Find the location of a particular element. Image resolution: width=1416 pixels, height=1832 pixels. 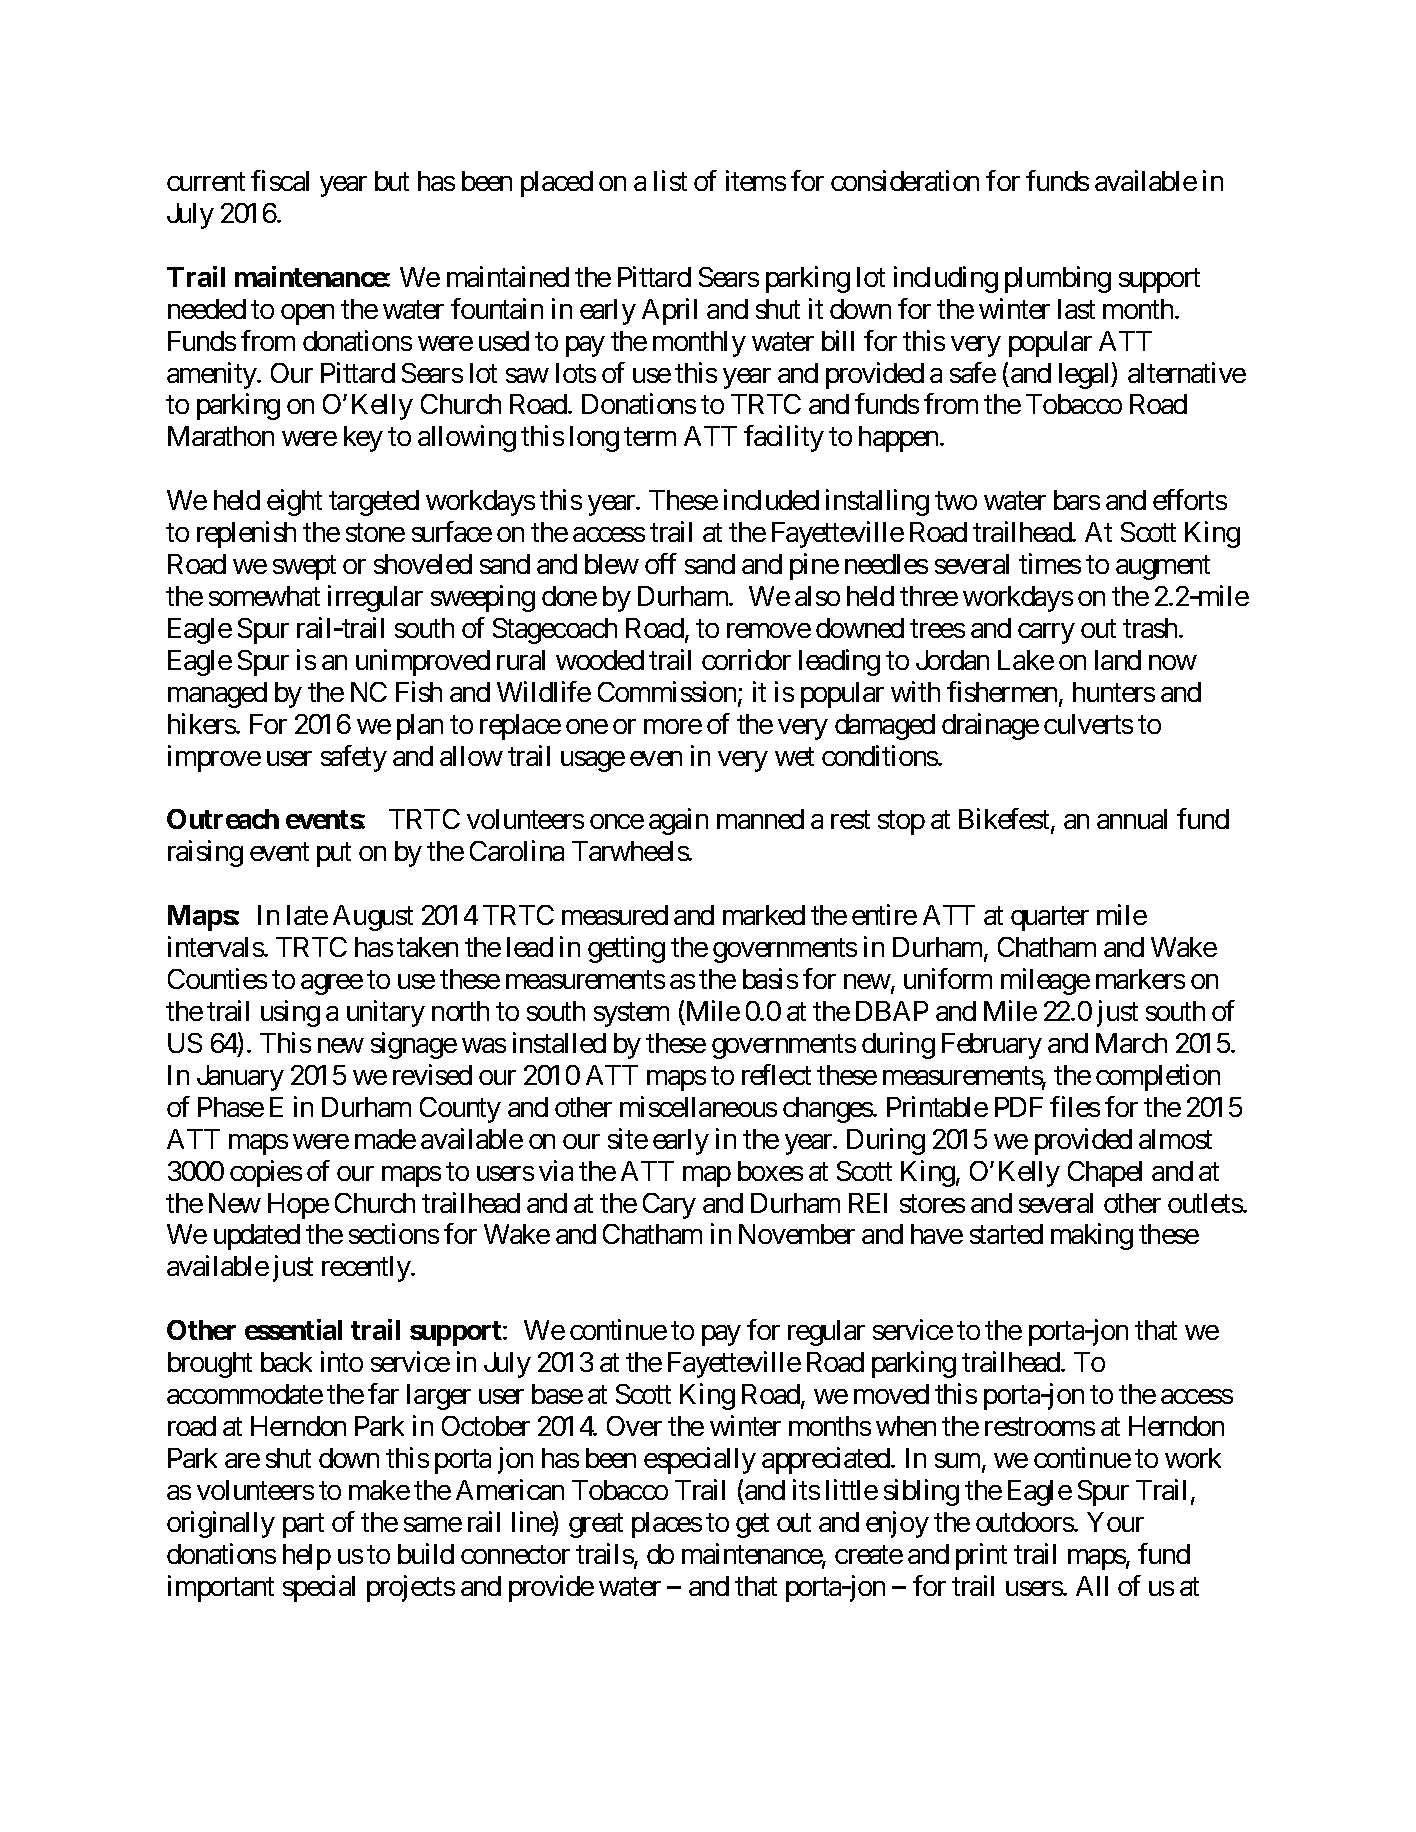

again is located at coordinates (678, 822).
